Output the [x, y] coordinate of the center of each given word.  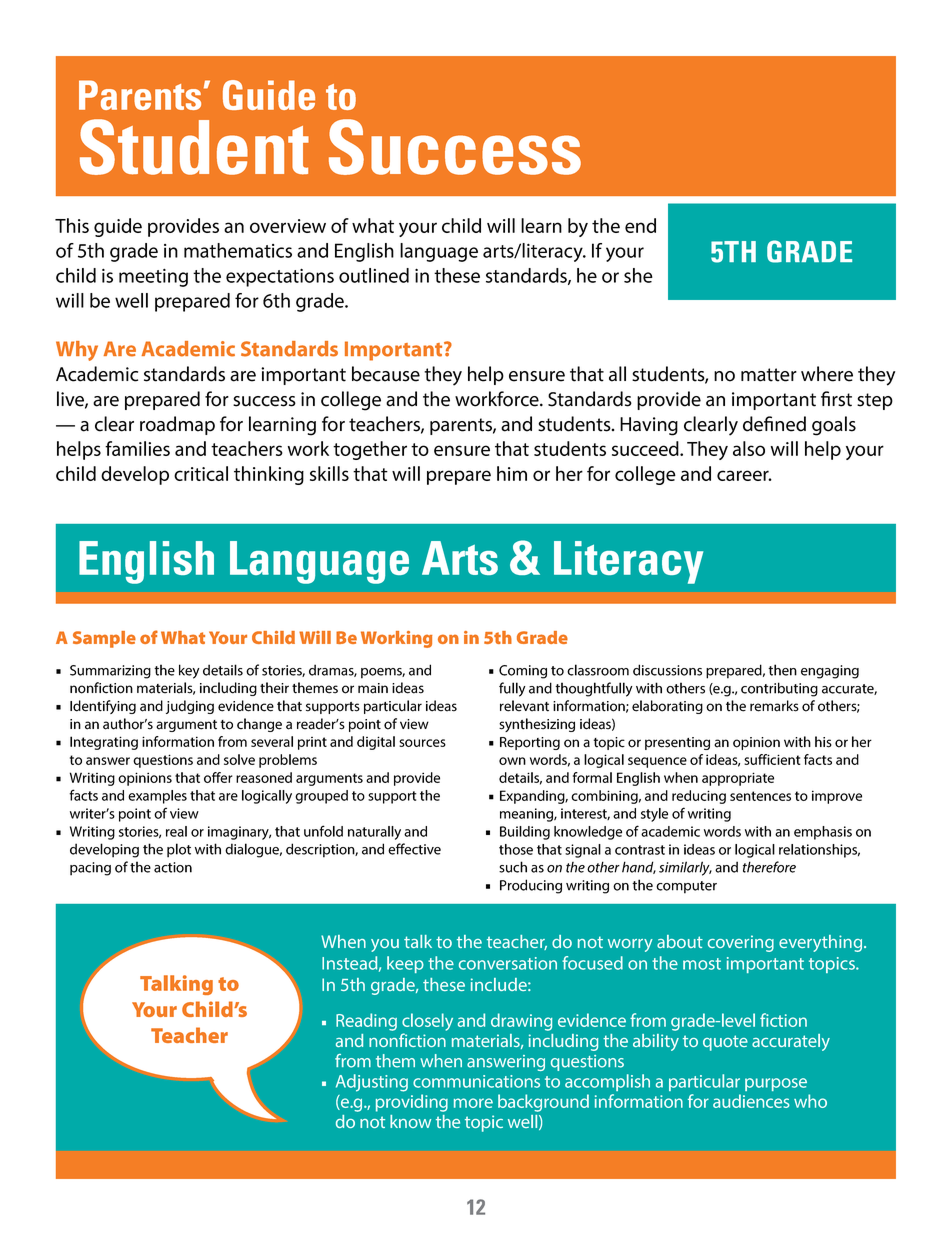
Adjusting [372, 1083]
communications [476, 1081]
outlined [374, 275]
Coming [523, 672]
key [189, 671]
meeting [153, 277]
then [782, 670]
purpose [776, 1084]
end [640, 225]
